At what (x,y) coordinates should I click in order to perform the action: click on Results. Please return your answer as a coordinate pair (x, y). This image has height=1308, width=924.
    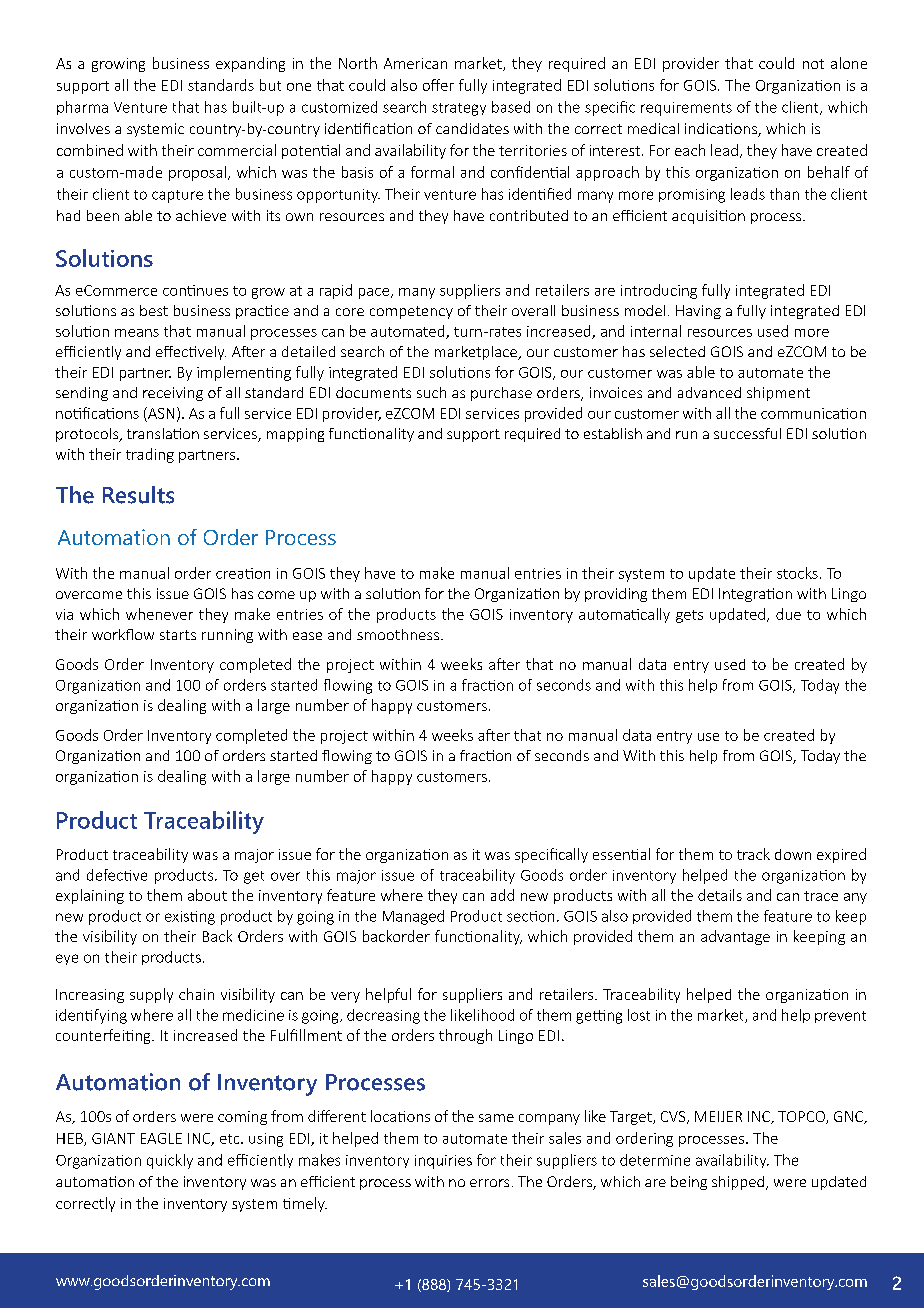
    Looking at the image, I should click on (138, 495).
